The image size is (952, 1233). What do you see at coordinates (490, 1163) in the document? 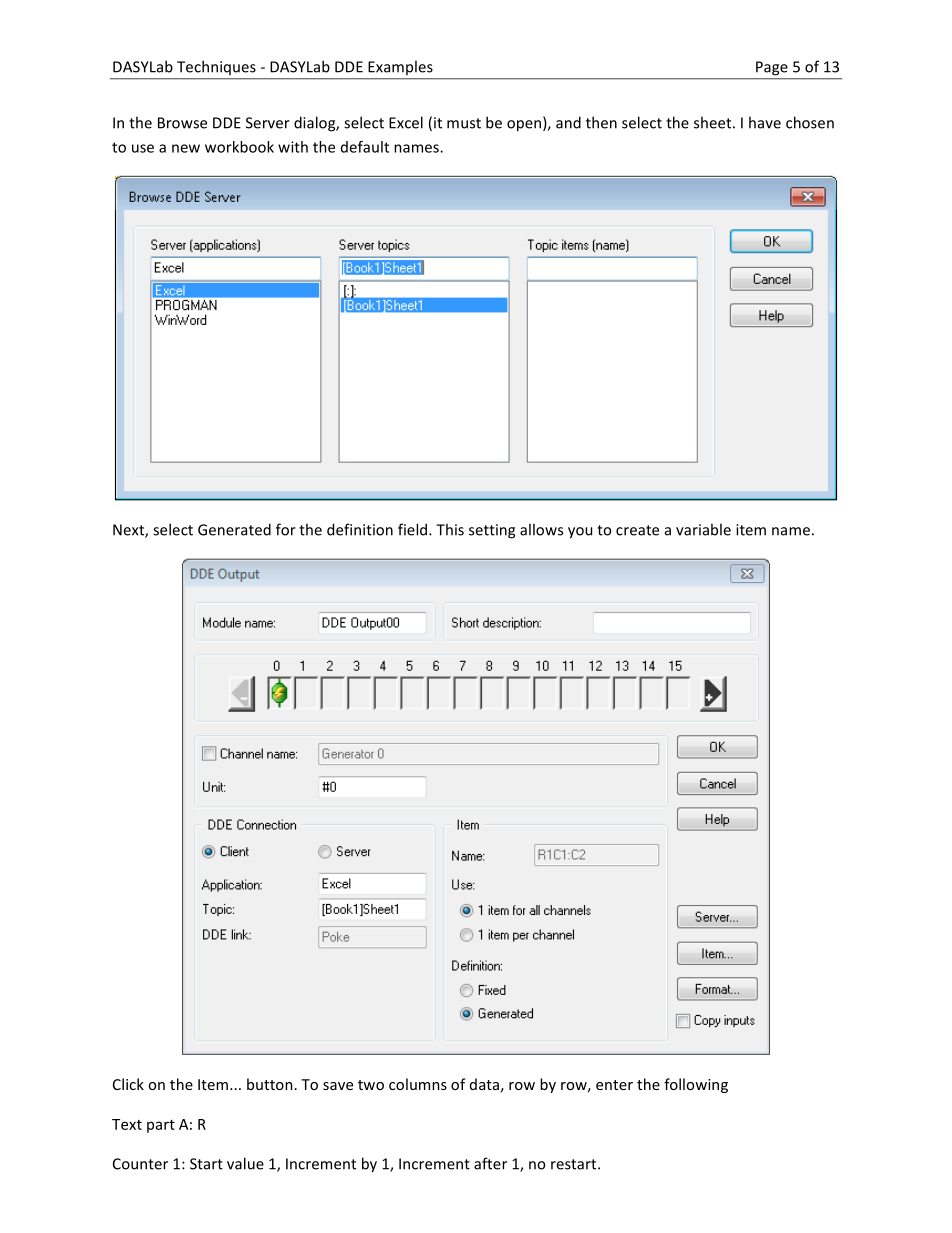
I see `after` at bounding box center [490, 1163].
